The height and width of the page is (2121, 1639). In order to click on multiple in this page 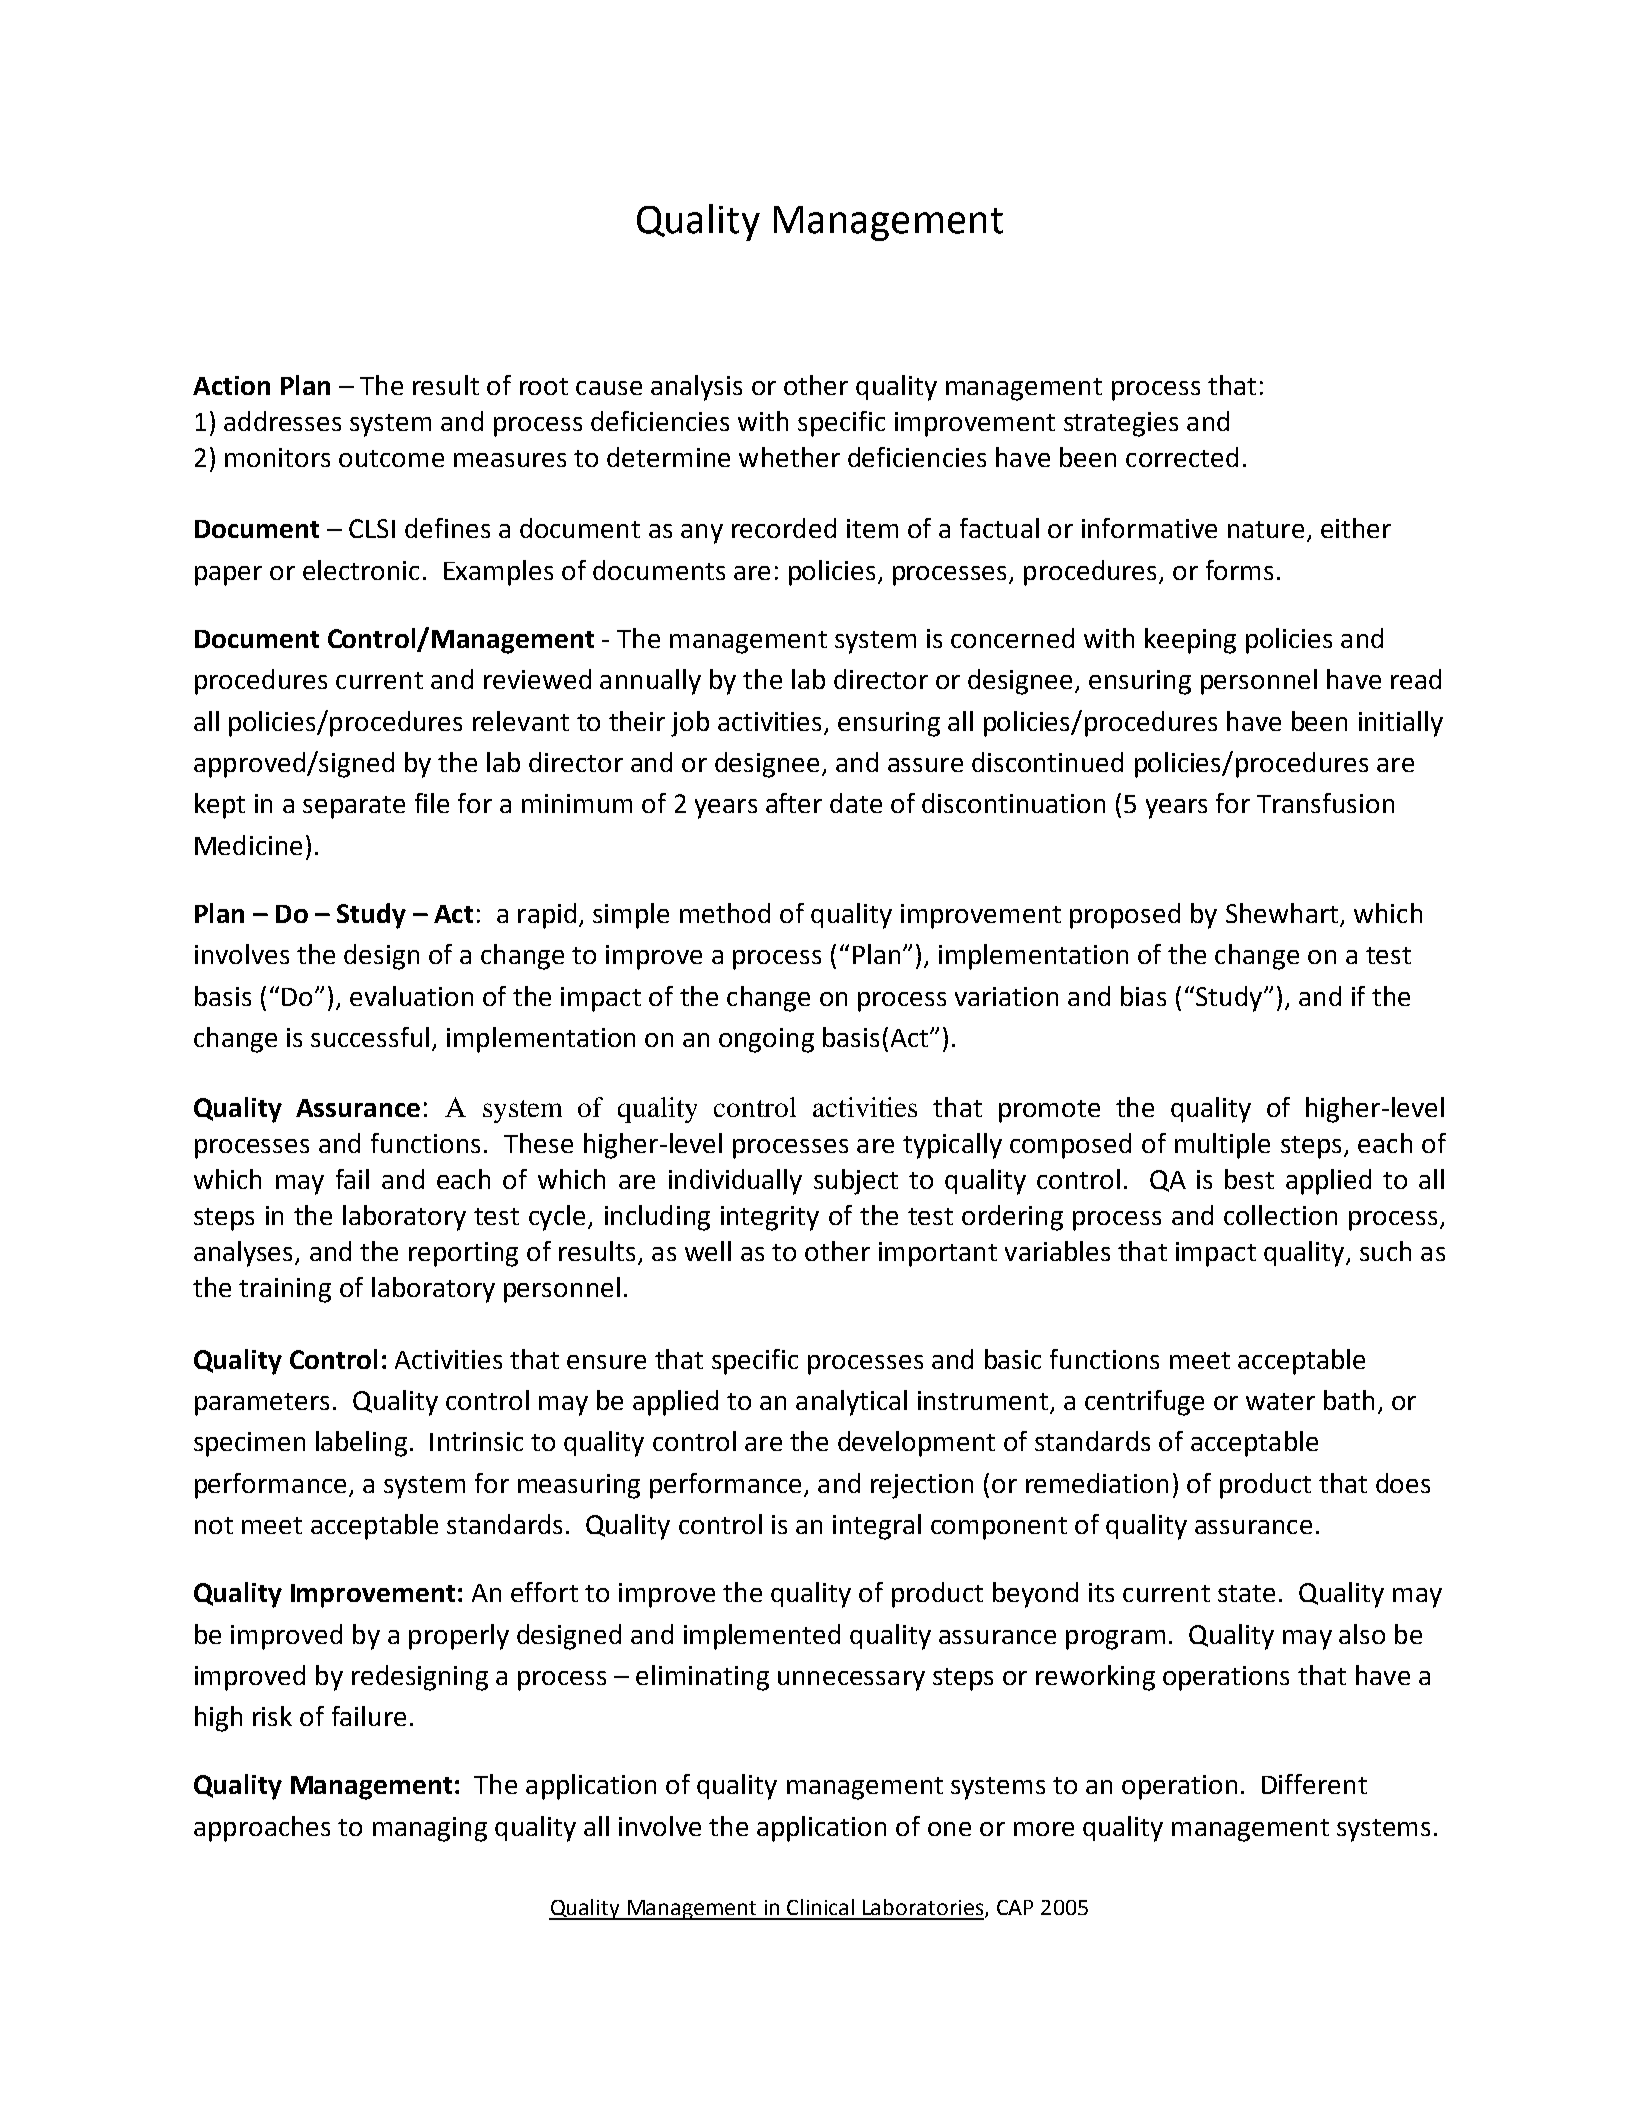, I will do `click(1222, 1146)`.
